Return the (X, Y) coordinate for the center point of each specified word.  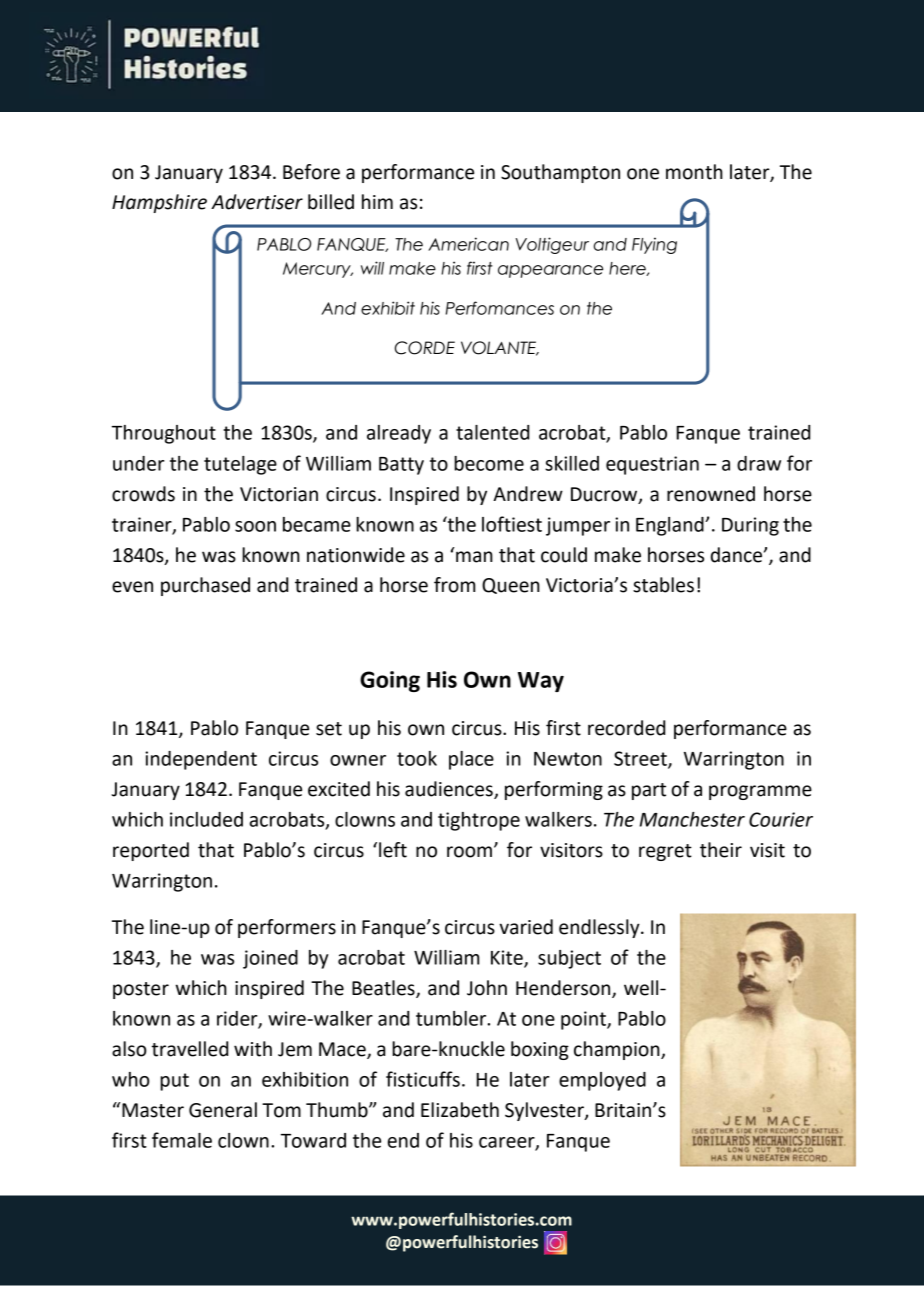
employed (602, 1081)
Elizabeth (460, 1110)
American (468, 244)
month (694, 172)
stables (663, 585)
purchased (205, 586)
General (223, 1110)
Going (390, 681)
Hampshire (159, 203)
